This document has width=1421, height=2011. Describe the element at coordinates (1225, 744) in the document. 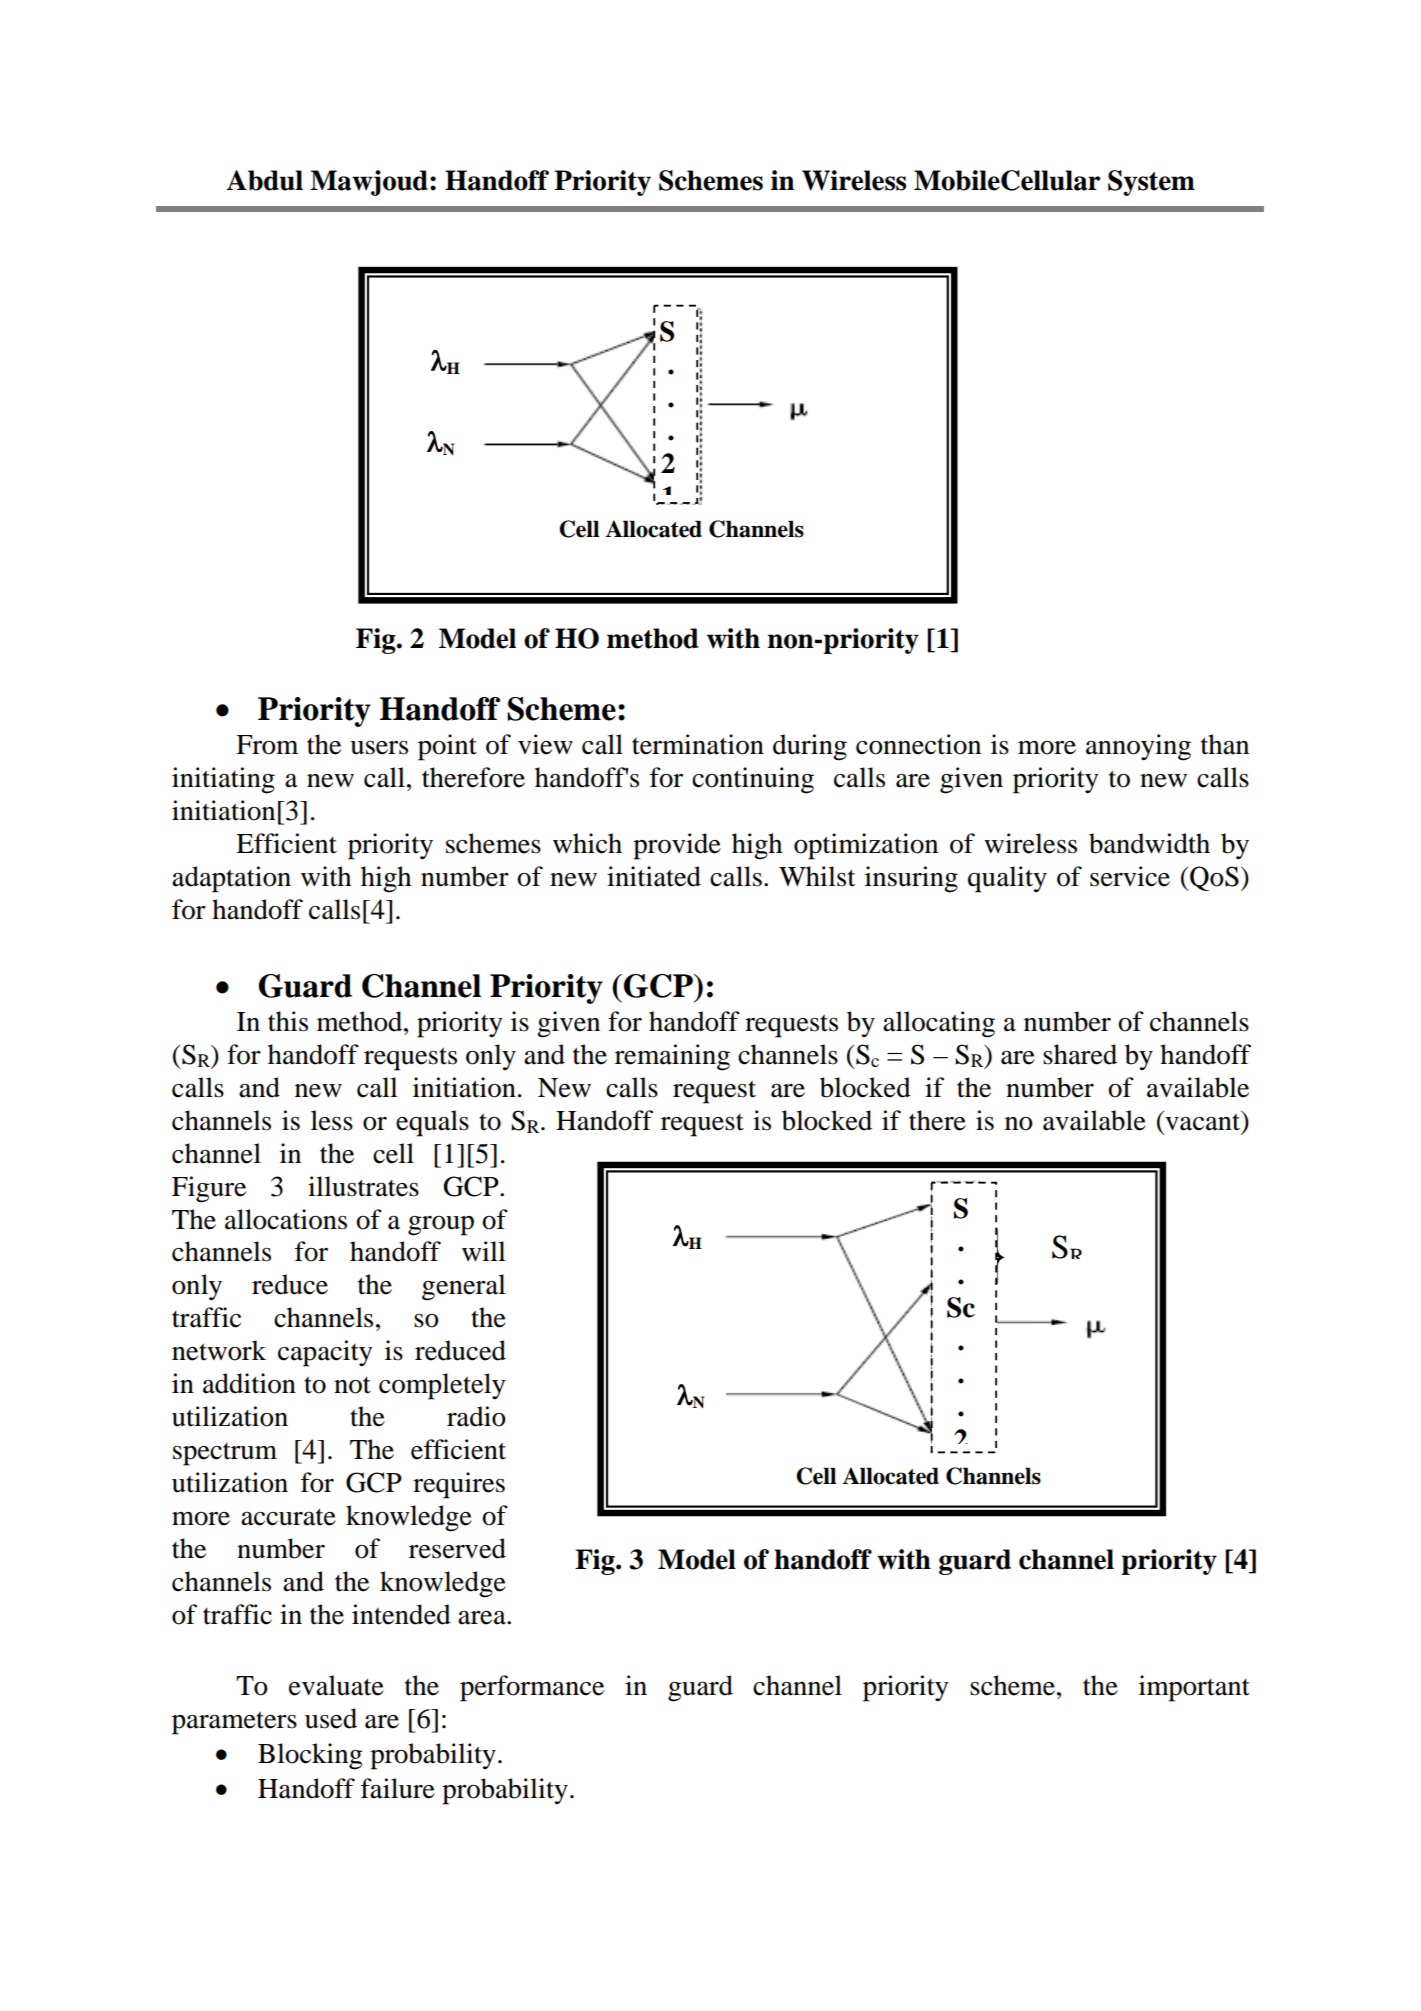

I see `than` at that location.
